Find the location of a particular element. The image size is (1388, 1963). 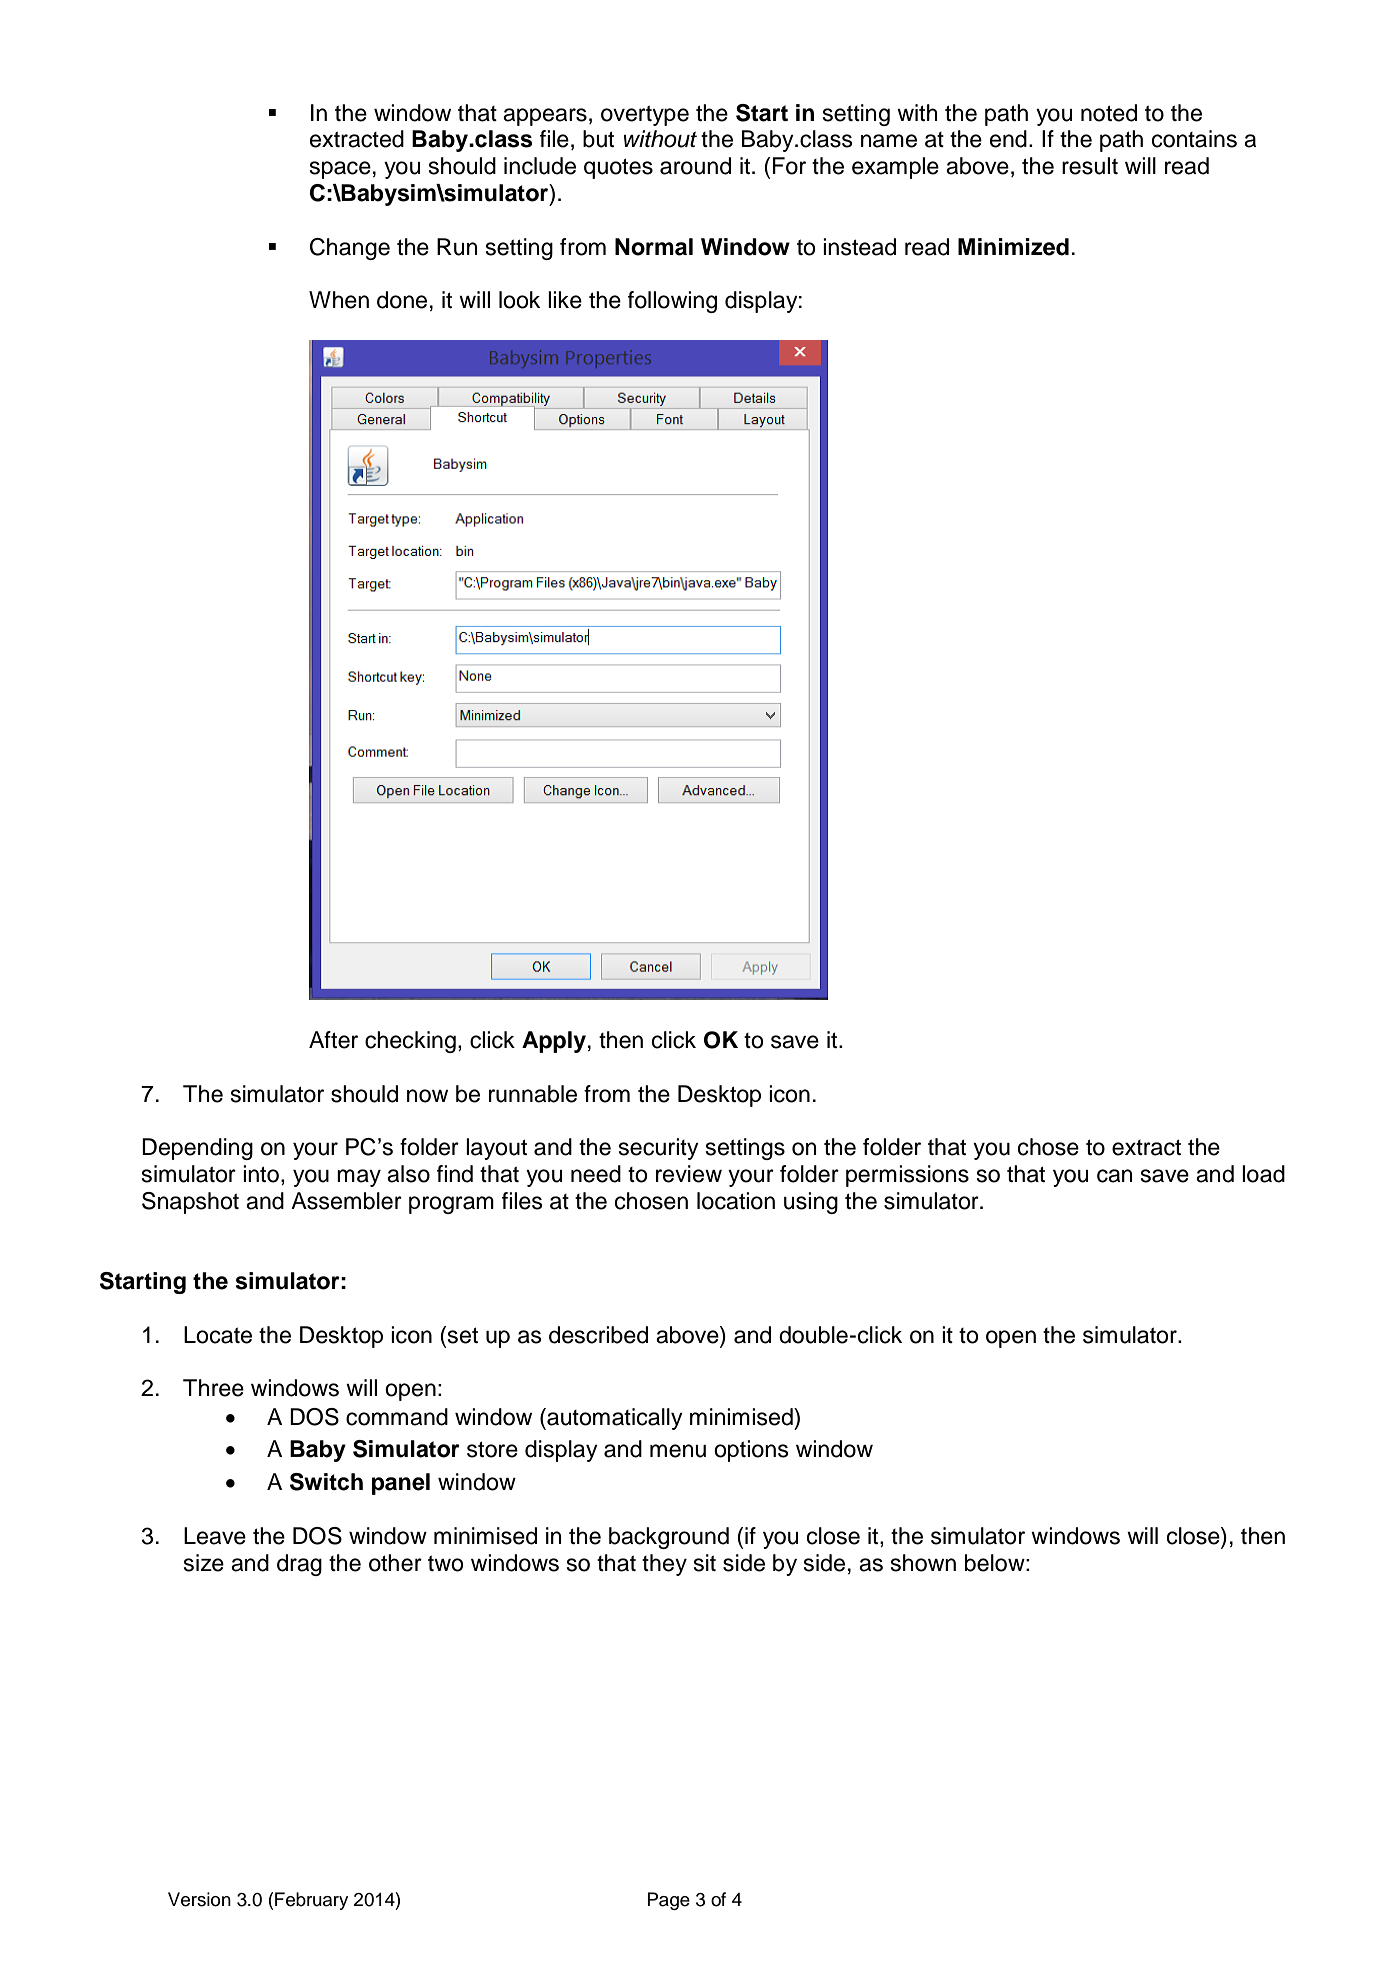

runnable is located at coordinates (533, 1094).
